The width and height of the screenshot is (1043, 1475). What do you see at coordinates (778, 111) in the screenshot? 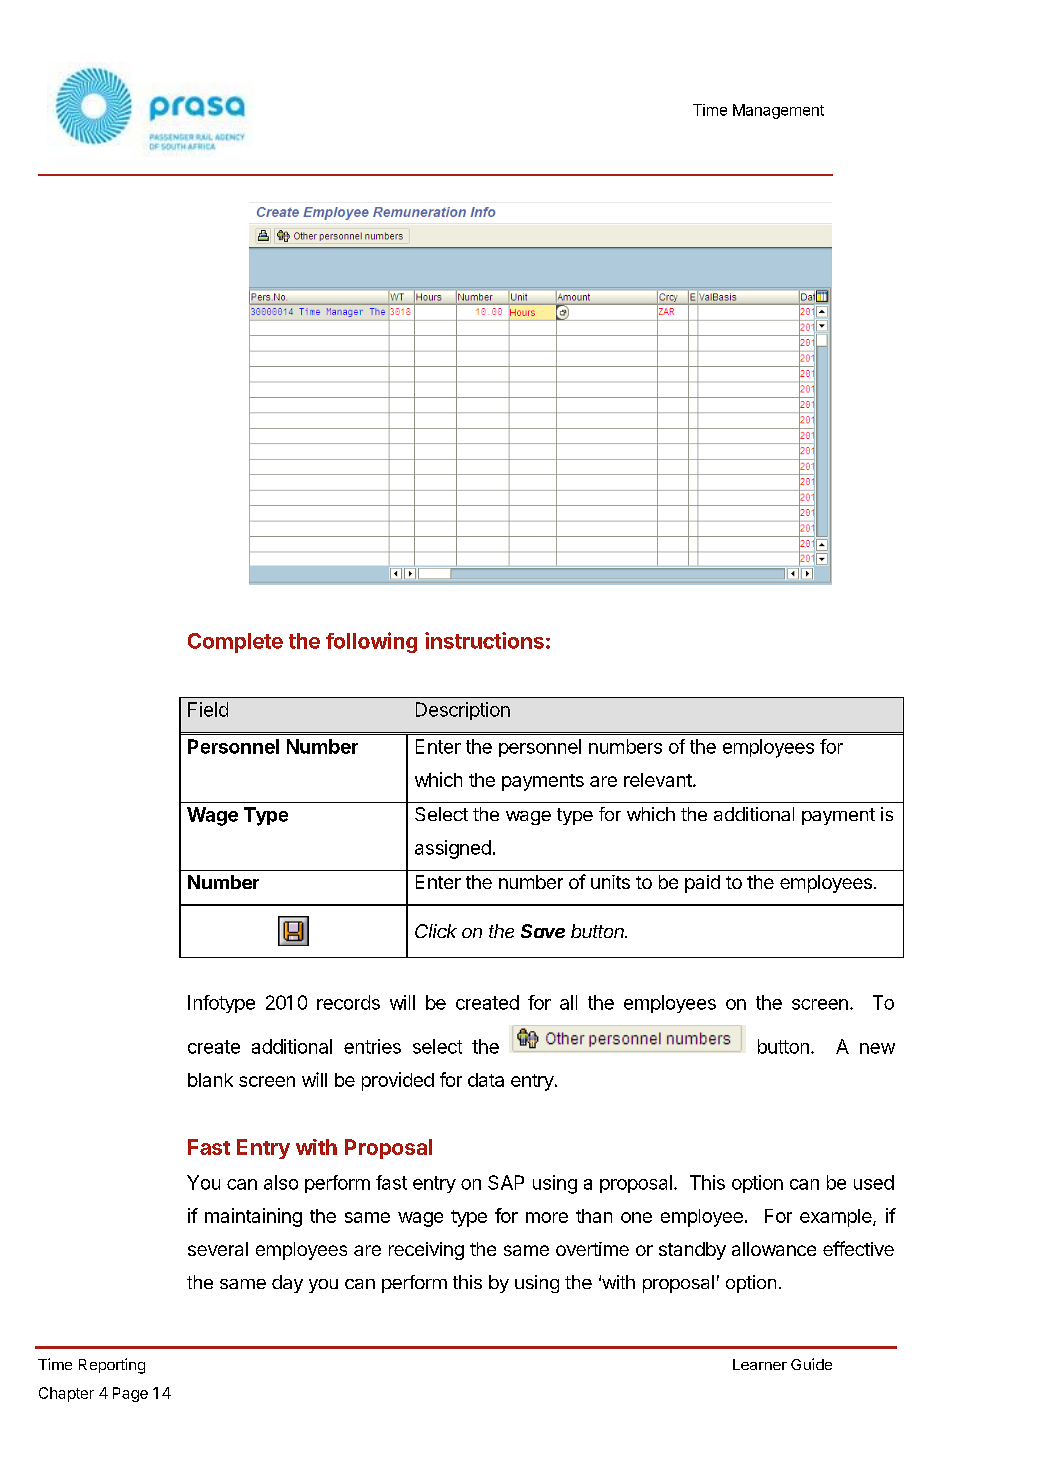
I see `Management` at bounding box center [778, 111].
